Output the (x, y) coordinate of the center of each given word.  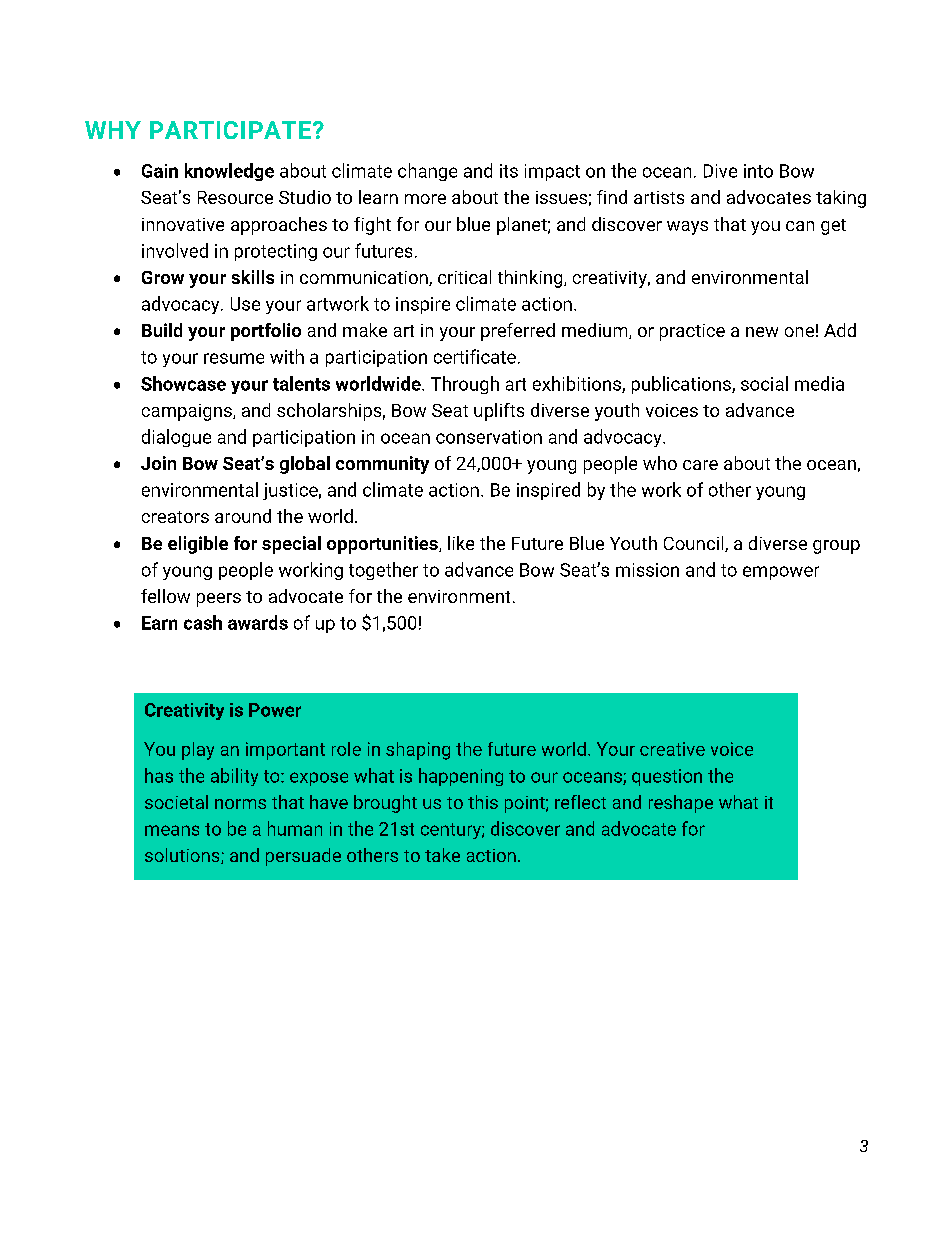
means (172, 830)
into (758, 171)
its (509, 171)
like (461, 543)
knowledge (229, 172)
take (442, 855)
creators (175, 517)
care (700, 465)
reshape (681, 804)
